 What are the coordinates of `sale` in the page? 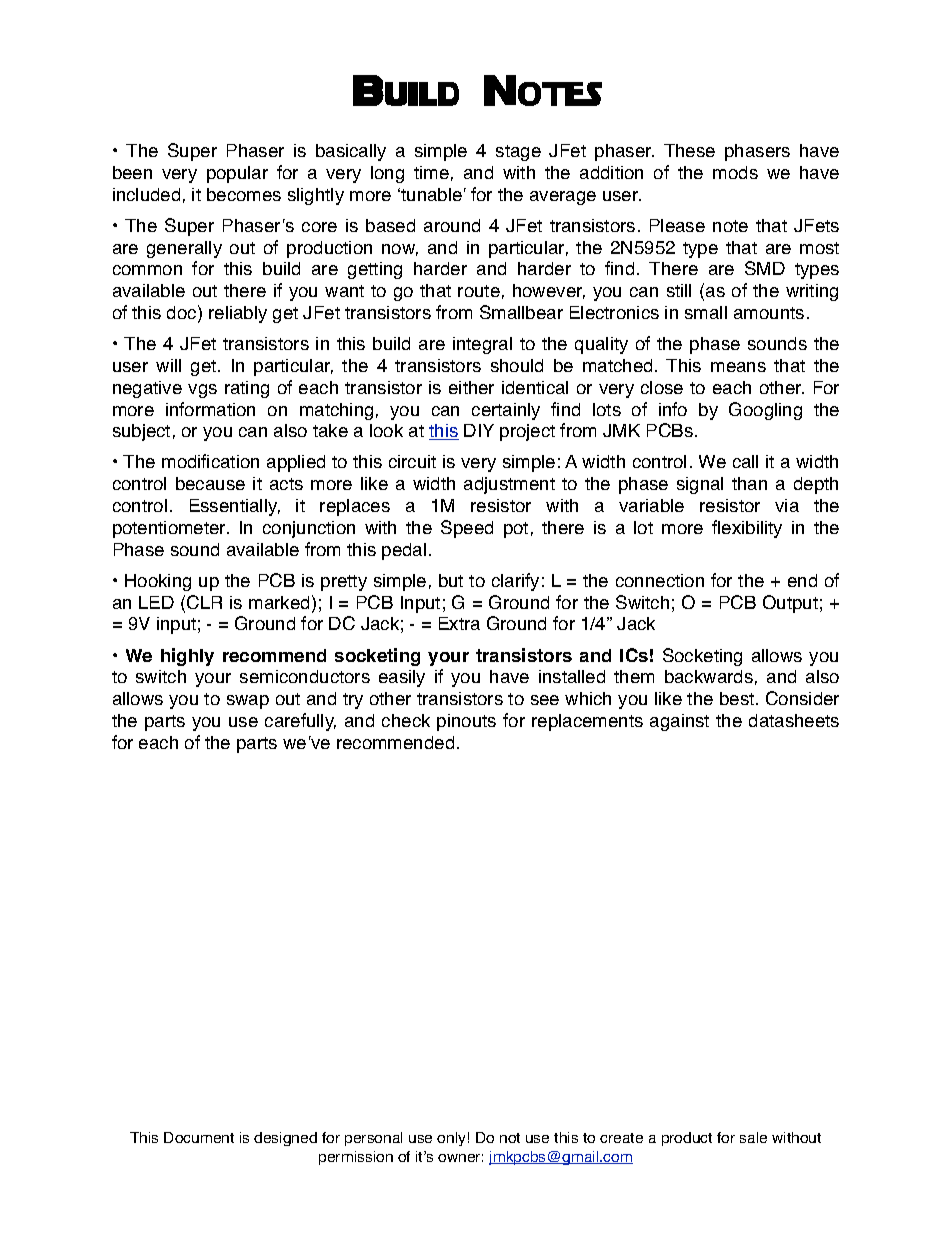 It's located at (753, 1137).
